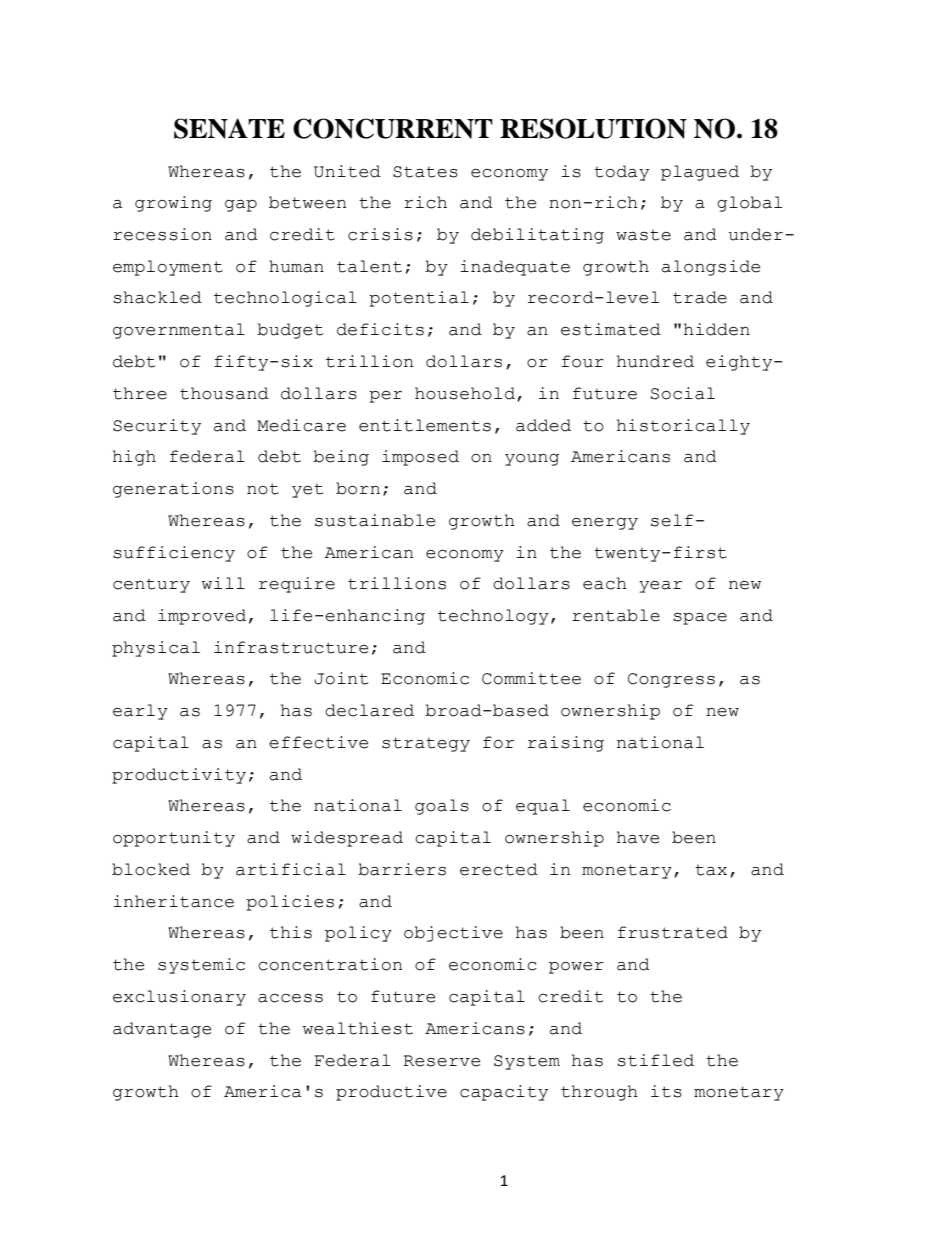 The image size is (952, 1233). I want to click on technology, so click(493, 617).
